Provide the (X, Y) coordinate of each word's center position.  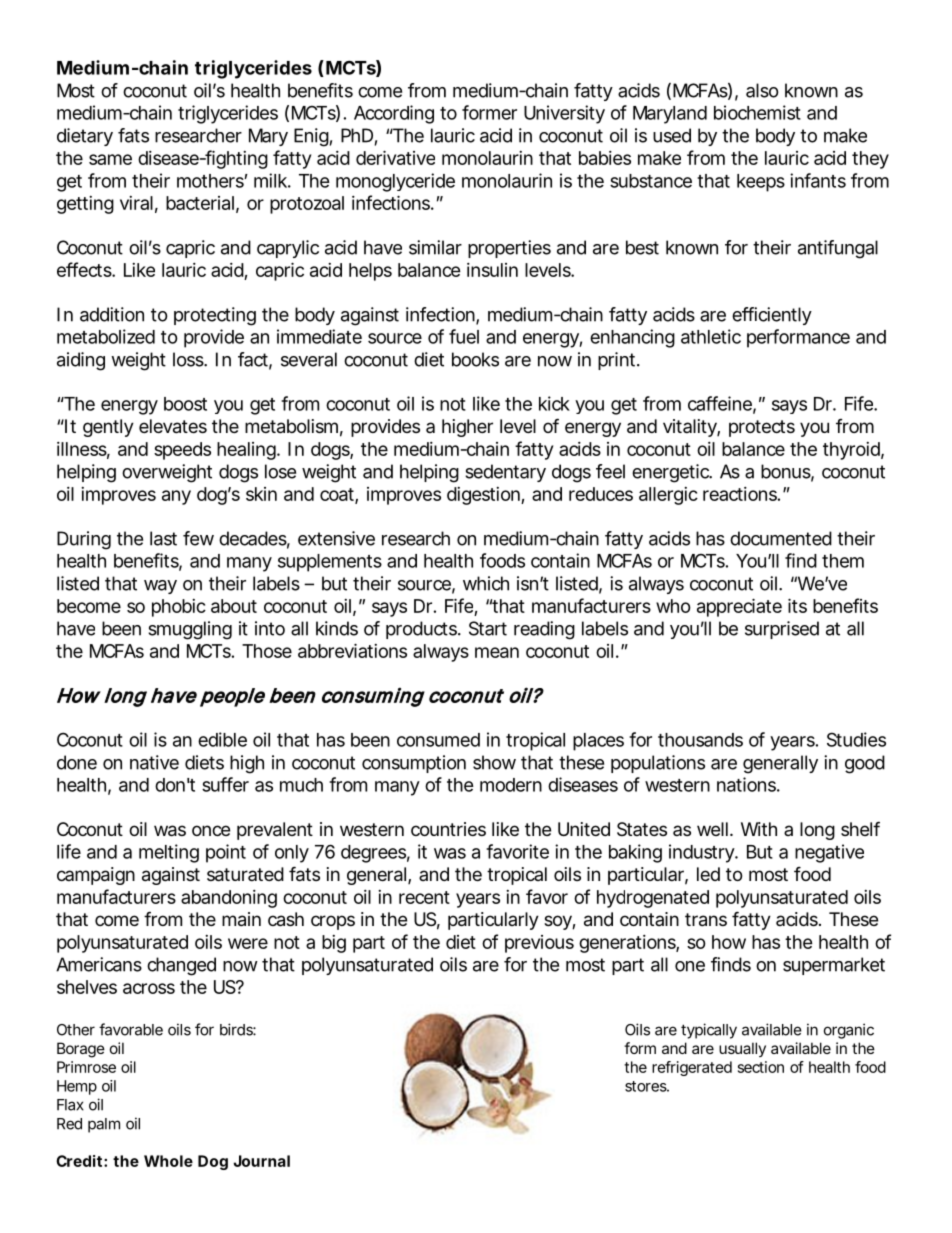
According (394, 114)
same (110, 159)
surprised (782, 630)
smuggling (190, 630)
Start (488, 628)
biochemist (757, 112)
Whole (168, 1161)
